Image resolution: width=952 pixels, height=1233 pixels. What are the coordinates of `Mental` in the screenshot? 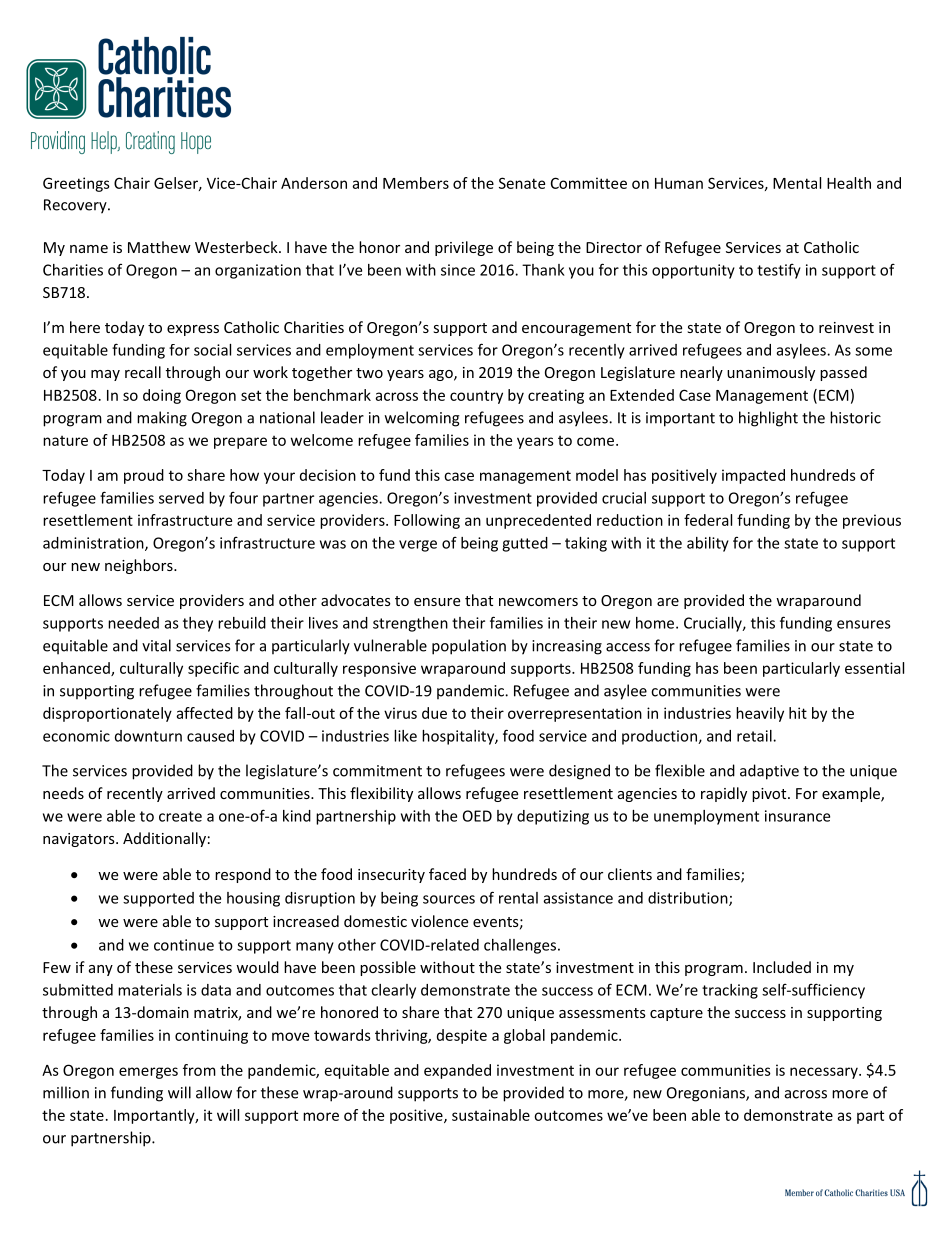 It's located at (797, 183).
